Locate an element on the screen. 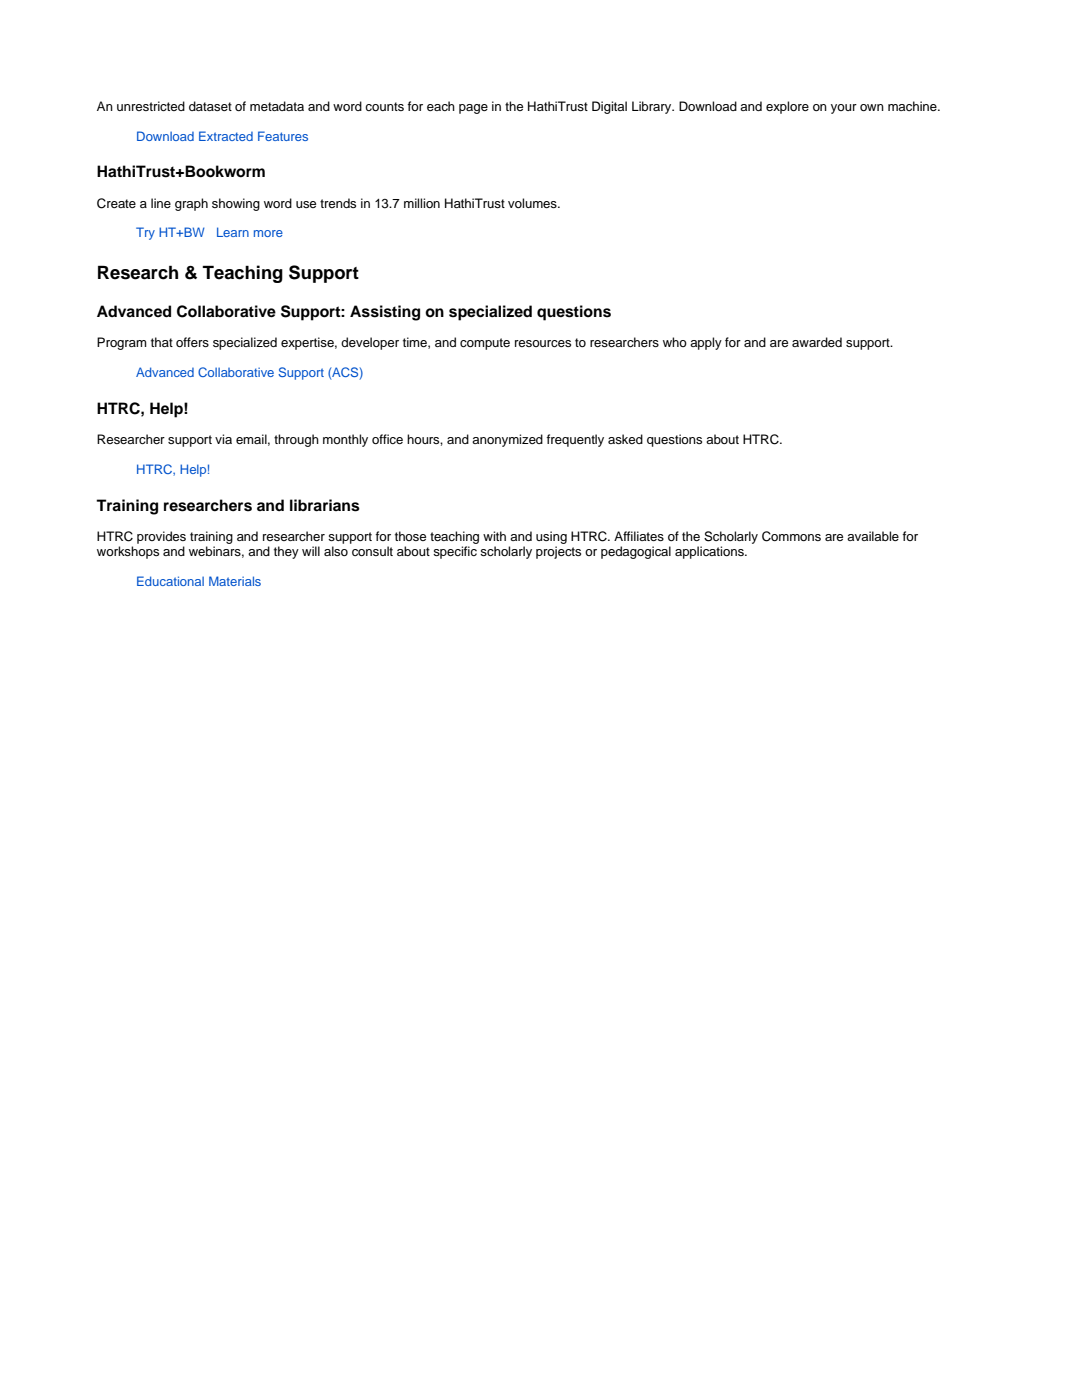  offers is located at coordinates (192, 342).
